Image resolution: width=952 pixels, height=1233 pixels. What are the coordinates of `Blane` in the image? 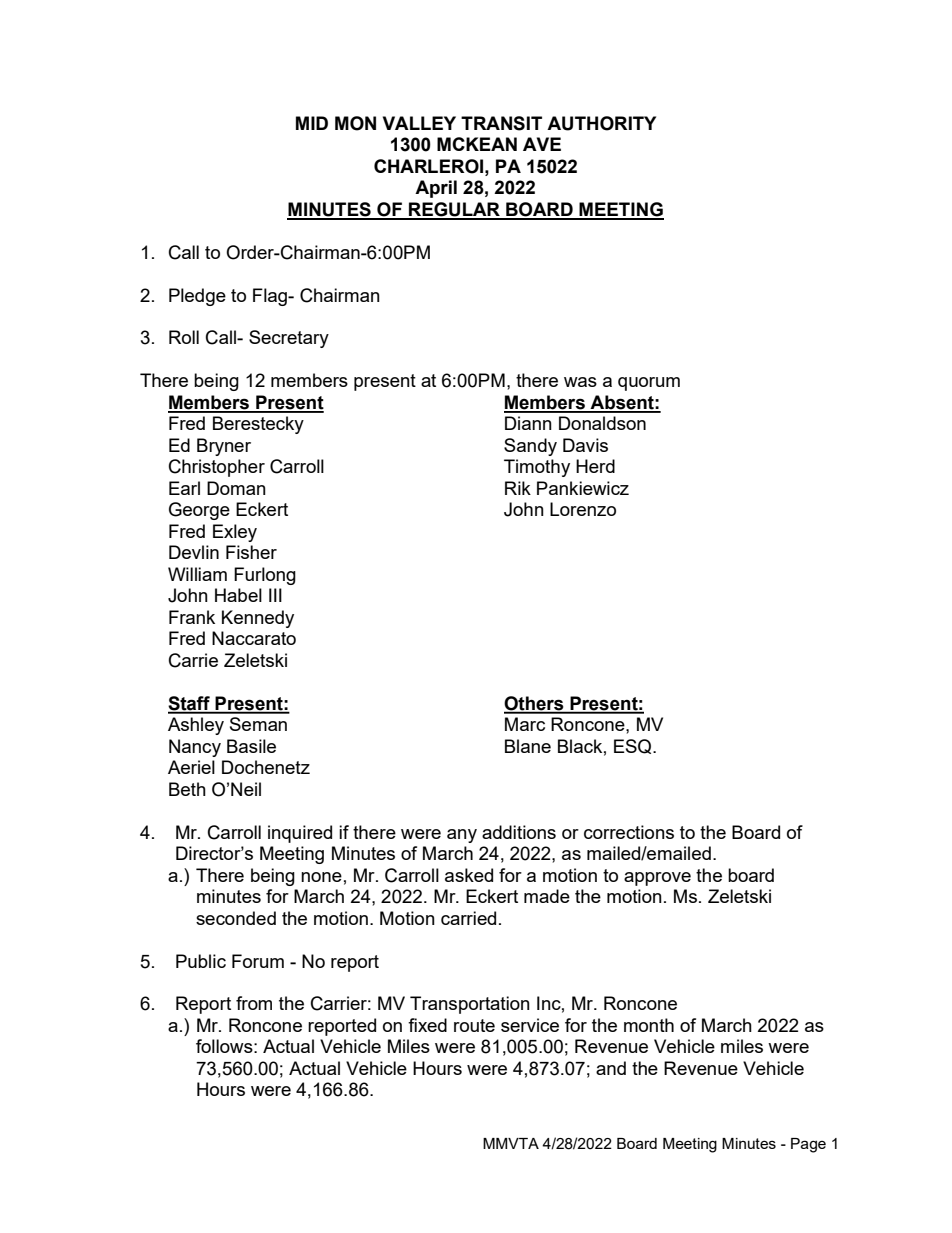 It's located at (528, 746).
